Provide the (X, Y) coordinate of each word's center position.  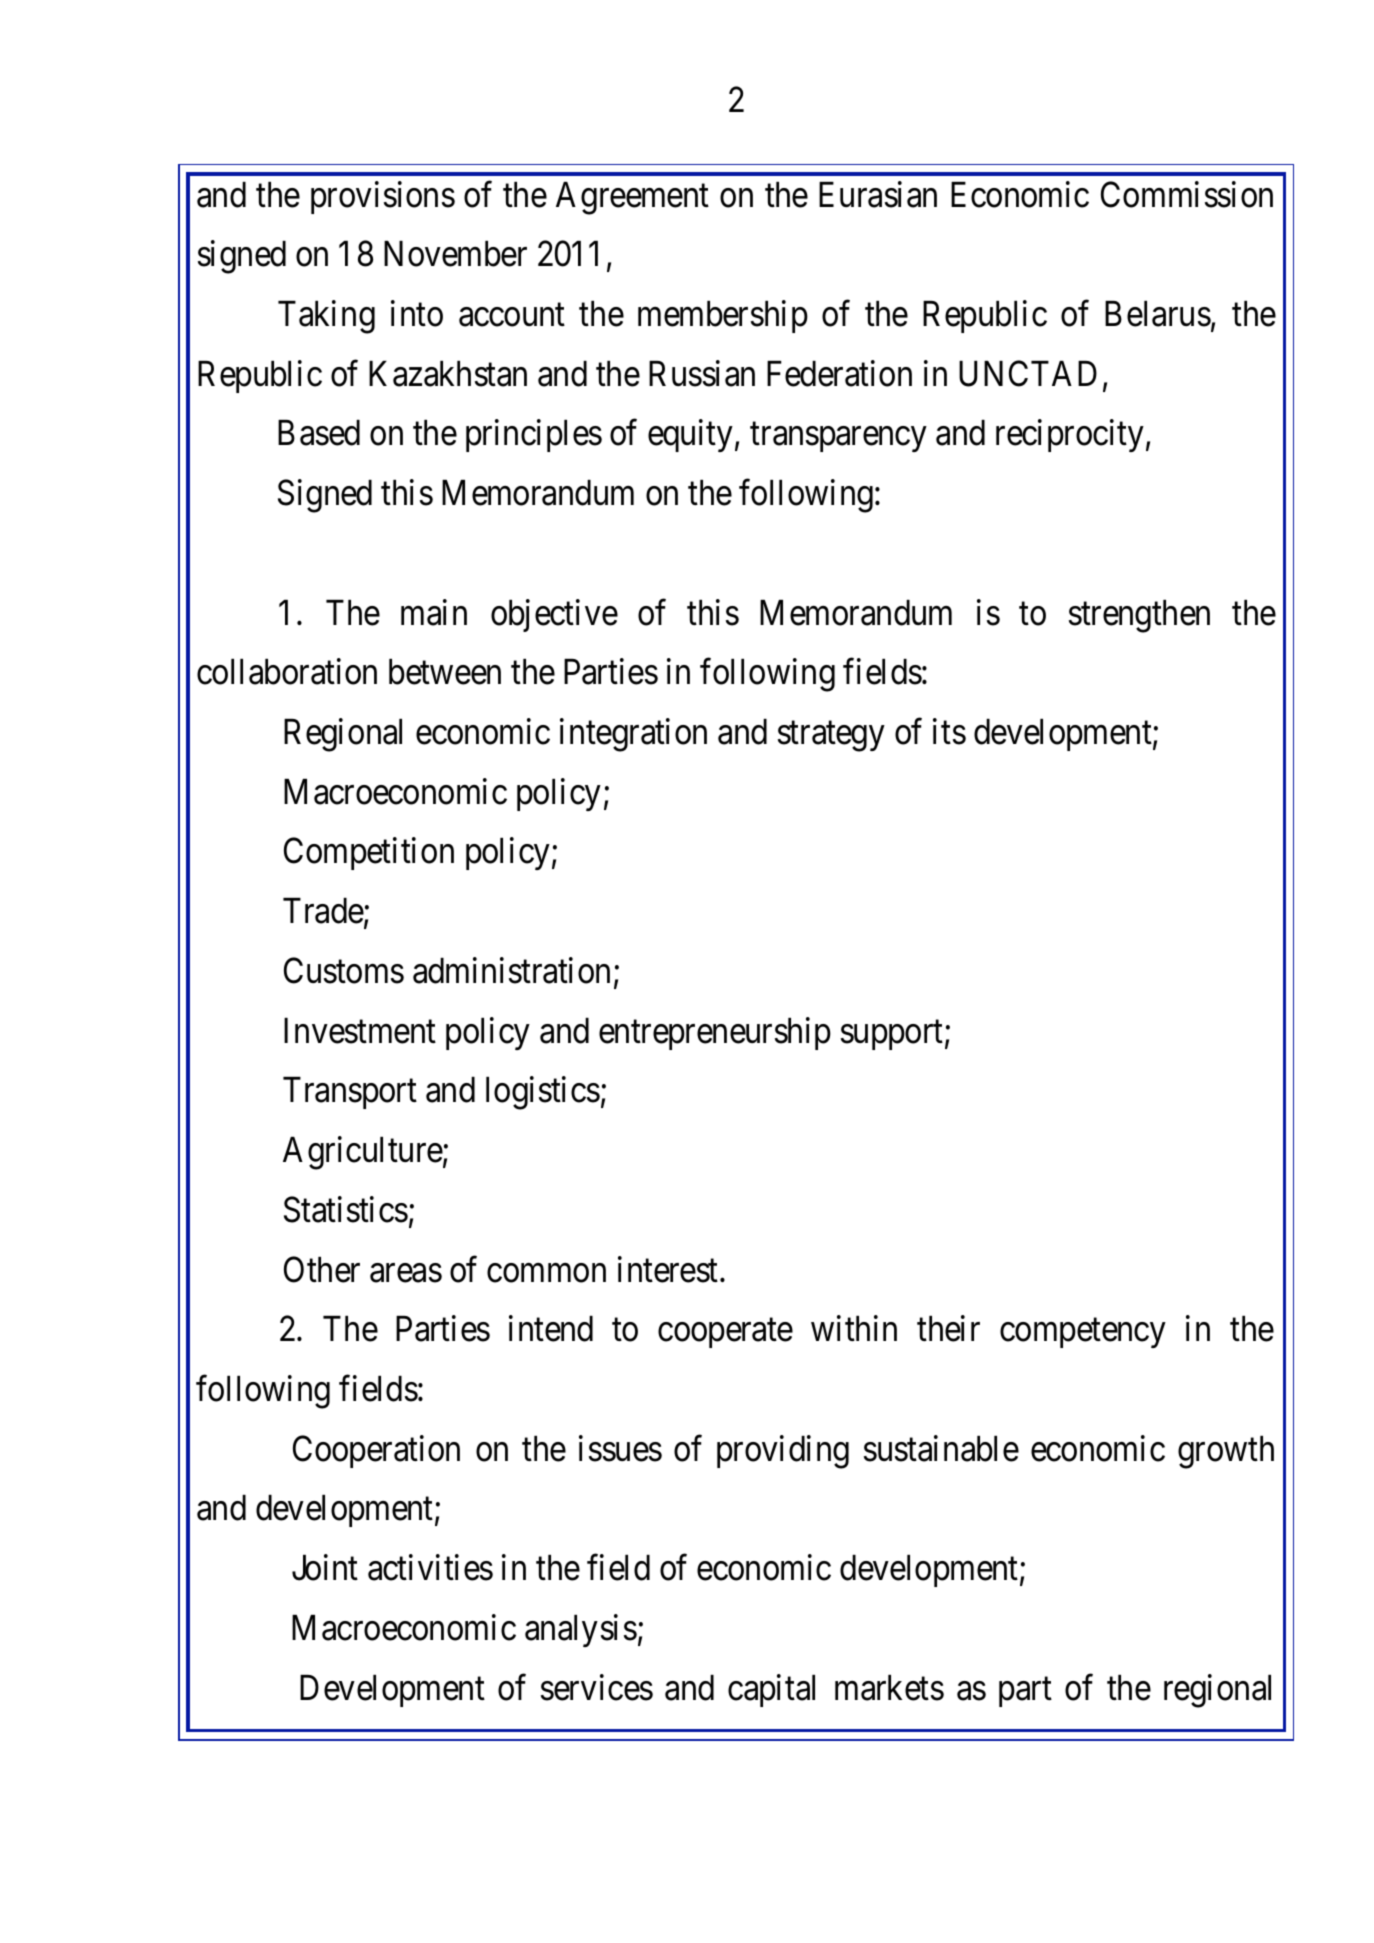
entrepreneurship (715, 1033)
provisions (383, 197)
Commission (1187, 194)
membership (723, 316)
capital (771, 1690)
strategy (831, 737)
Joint (325, 1568)
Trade (324, 912)
